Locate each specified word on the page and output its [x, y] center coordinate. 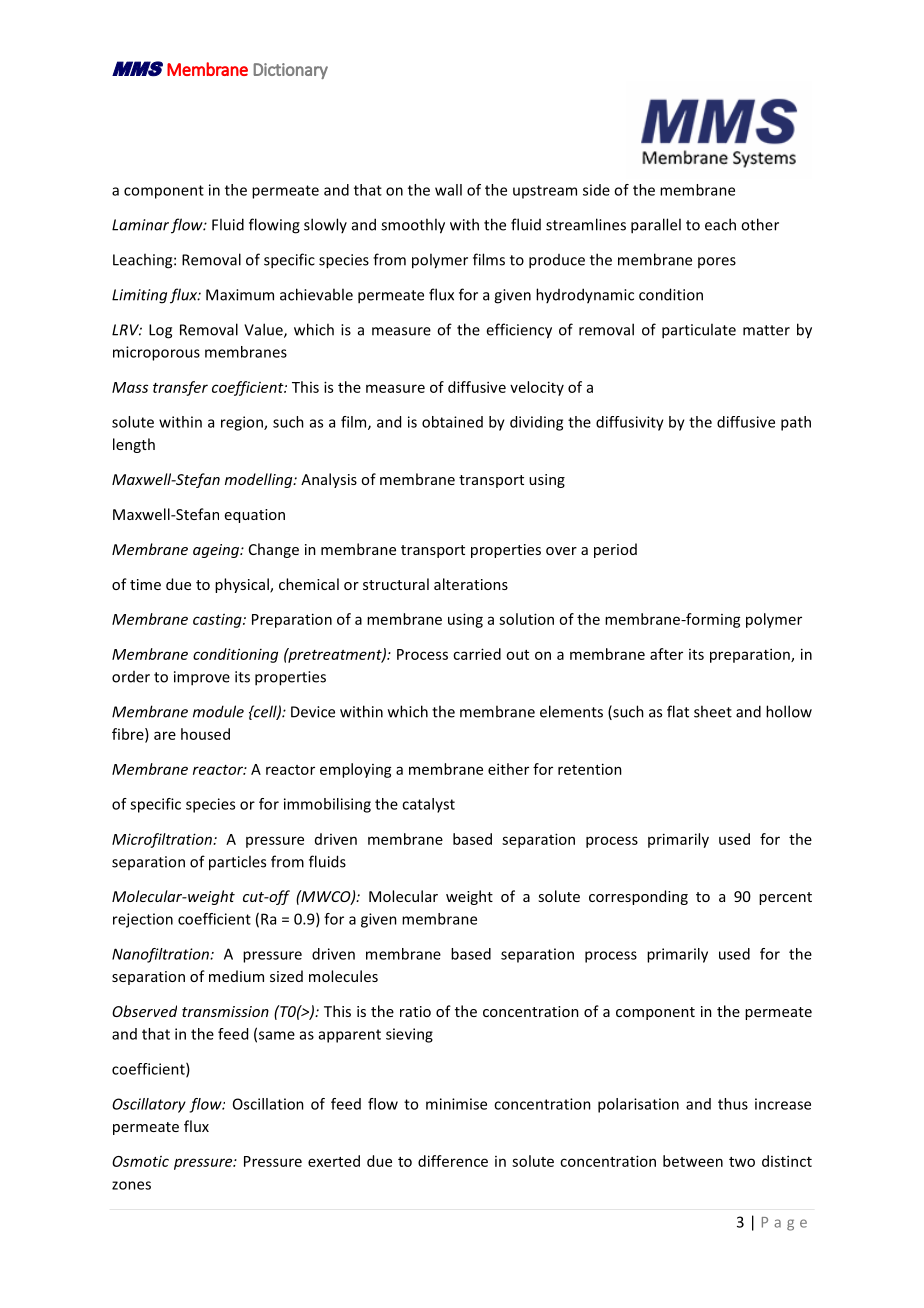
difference [453, 1161]
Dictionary [291, 71]
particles [237, 863]
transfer [180, 388]
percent [785, 898]
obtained [452, 422]
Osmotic [140, 1161]
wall [448, 190]
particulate [699, 331]
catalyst [428, 805]
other [760, 224]
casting [218, 621]
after [666, 654]
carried [477, 654]
